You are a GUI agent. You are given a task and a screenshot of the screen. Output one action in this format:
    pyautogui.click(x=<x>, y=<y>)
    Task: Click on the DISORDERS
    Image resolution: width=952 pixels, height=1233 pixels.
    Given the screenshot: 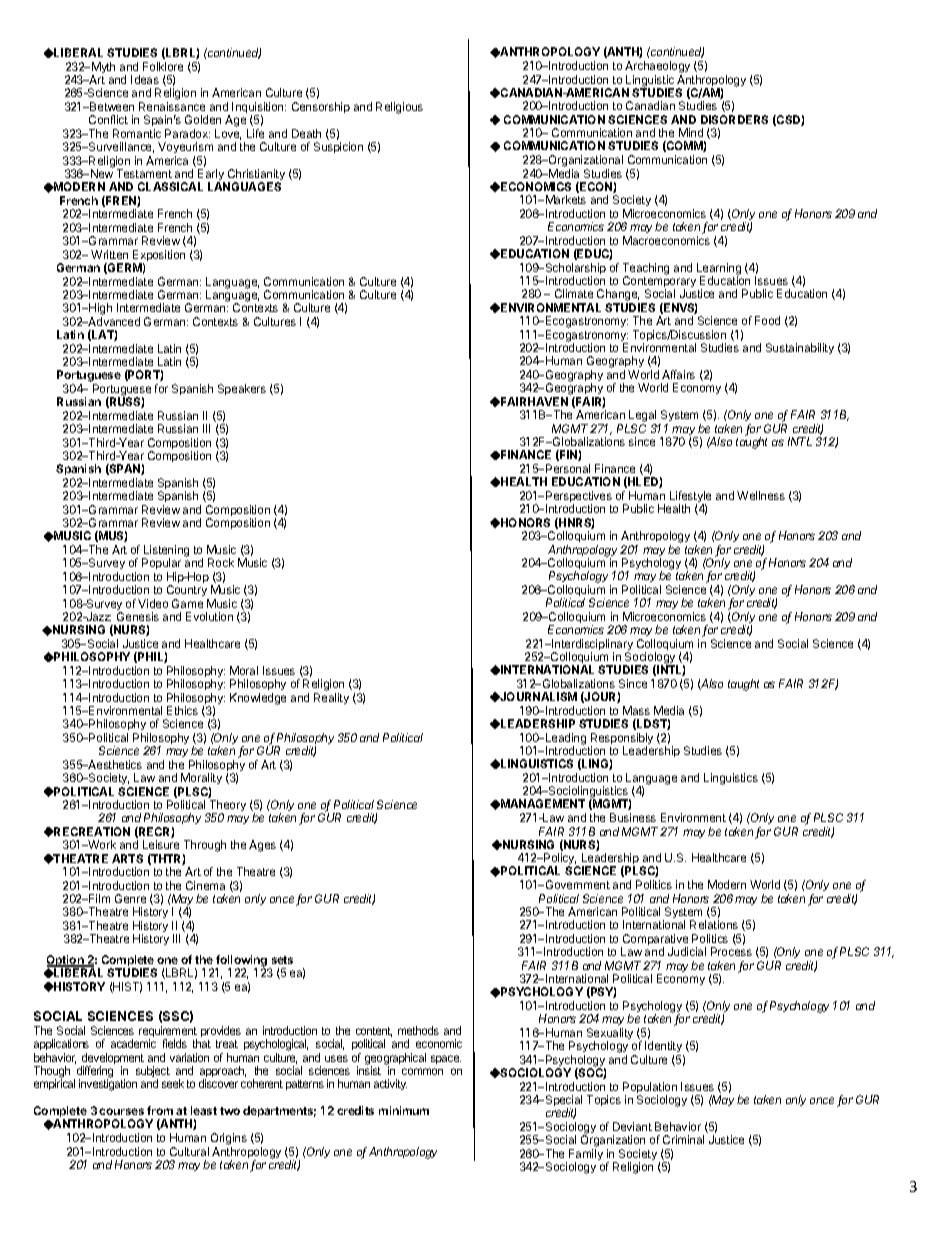 What is the action you would take?
    pyautogui.click(x=734, y=119)
